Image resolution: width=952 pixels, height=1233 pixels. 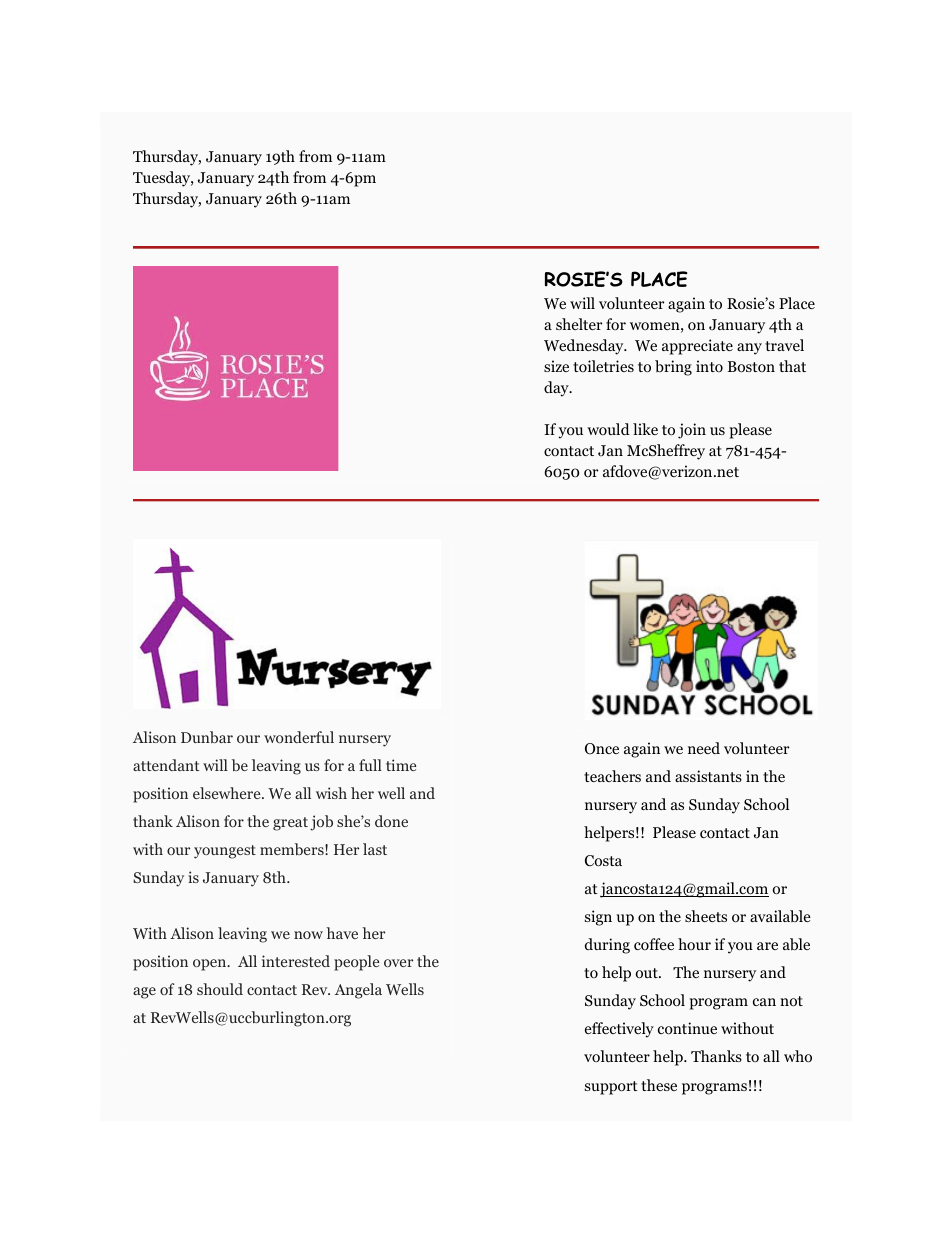 What do you see at coordinates (401, 765) in the screenshot?
I see `time` at bounding box center [401, 765].
